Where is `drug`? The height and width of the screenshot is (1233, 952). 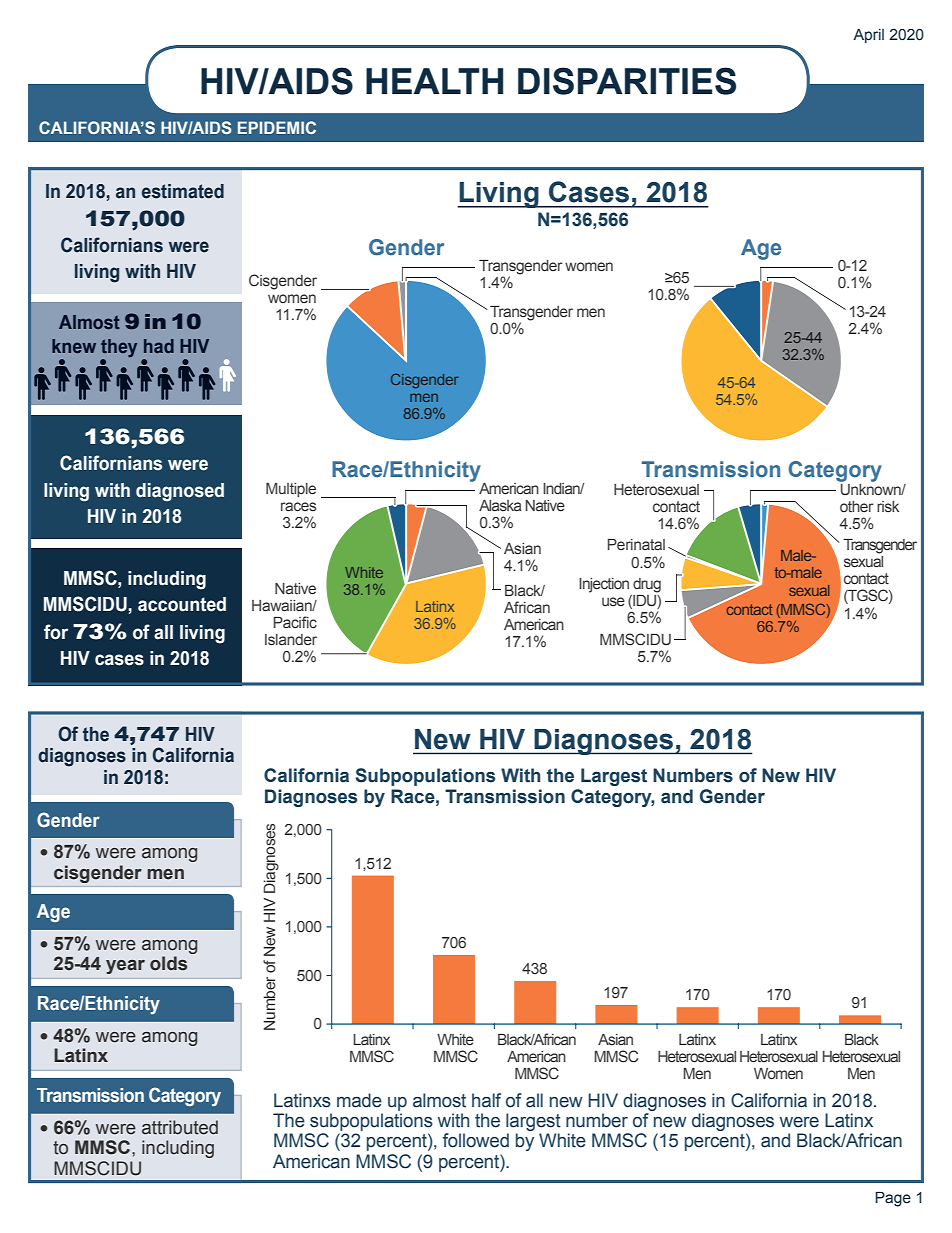 drug is located at coordinates (647, 585).
